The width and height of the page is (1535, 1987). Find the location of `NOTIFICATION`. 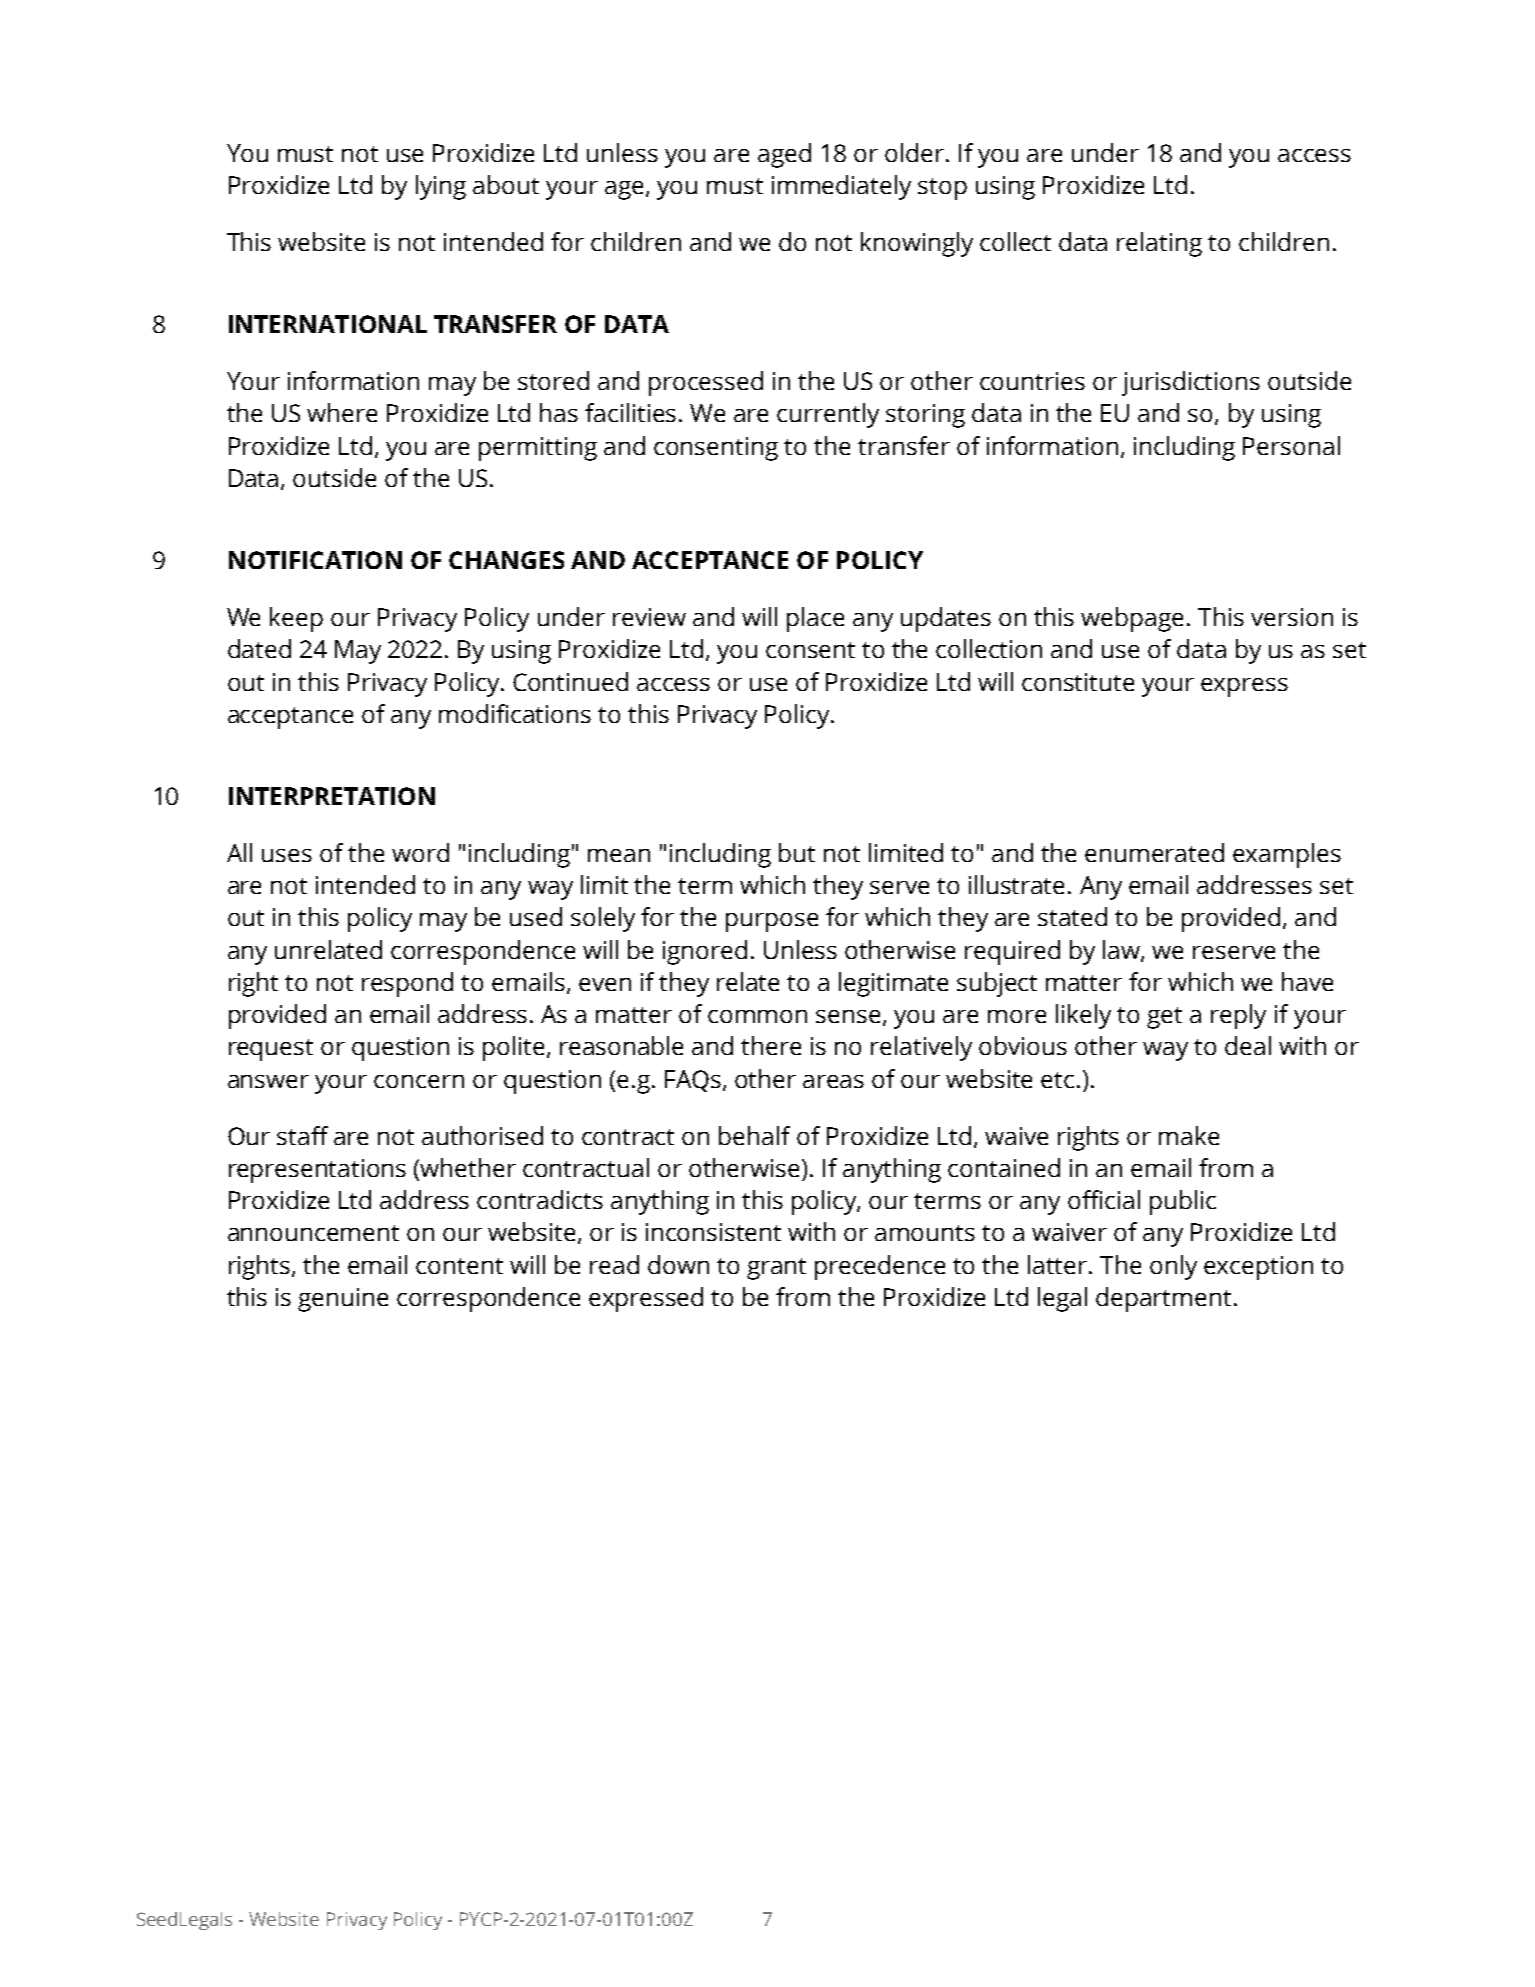

NOTIFICATION is located at coordinates (315, 560).
